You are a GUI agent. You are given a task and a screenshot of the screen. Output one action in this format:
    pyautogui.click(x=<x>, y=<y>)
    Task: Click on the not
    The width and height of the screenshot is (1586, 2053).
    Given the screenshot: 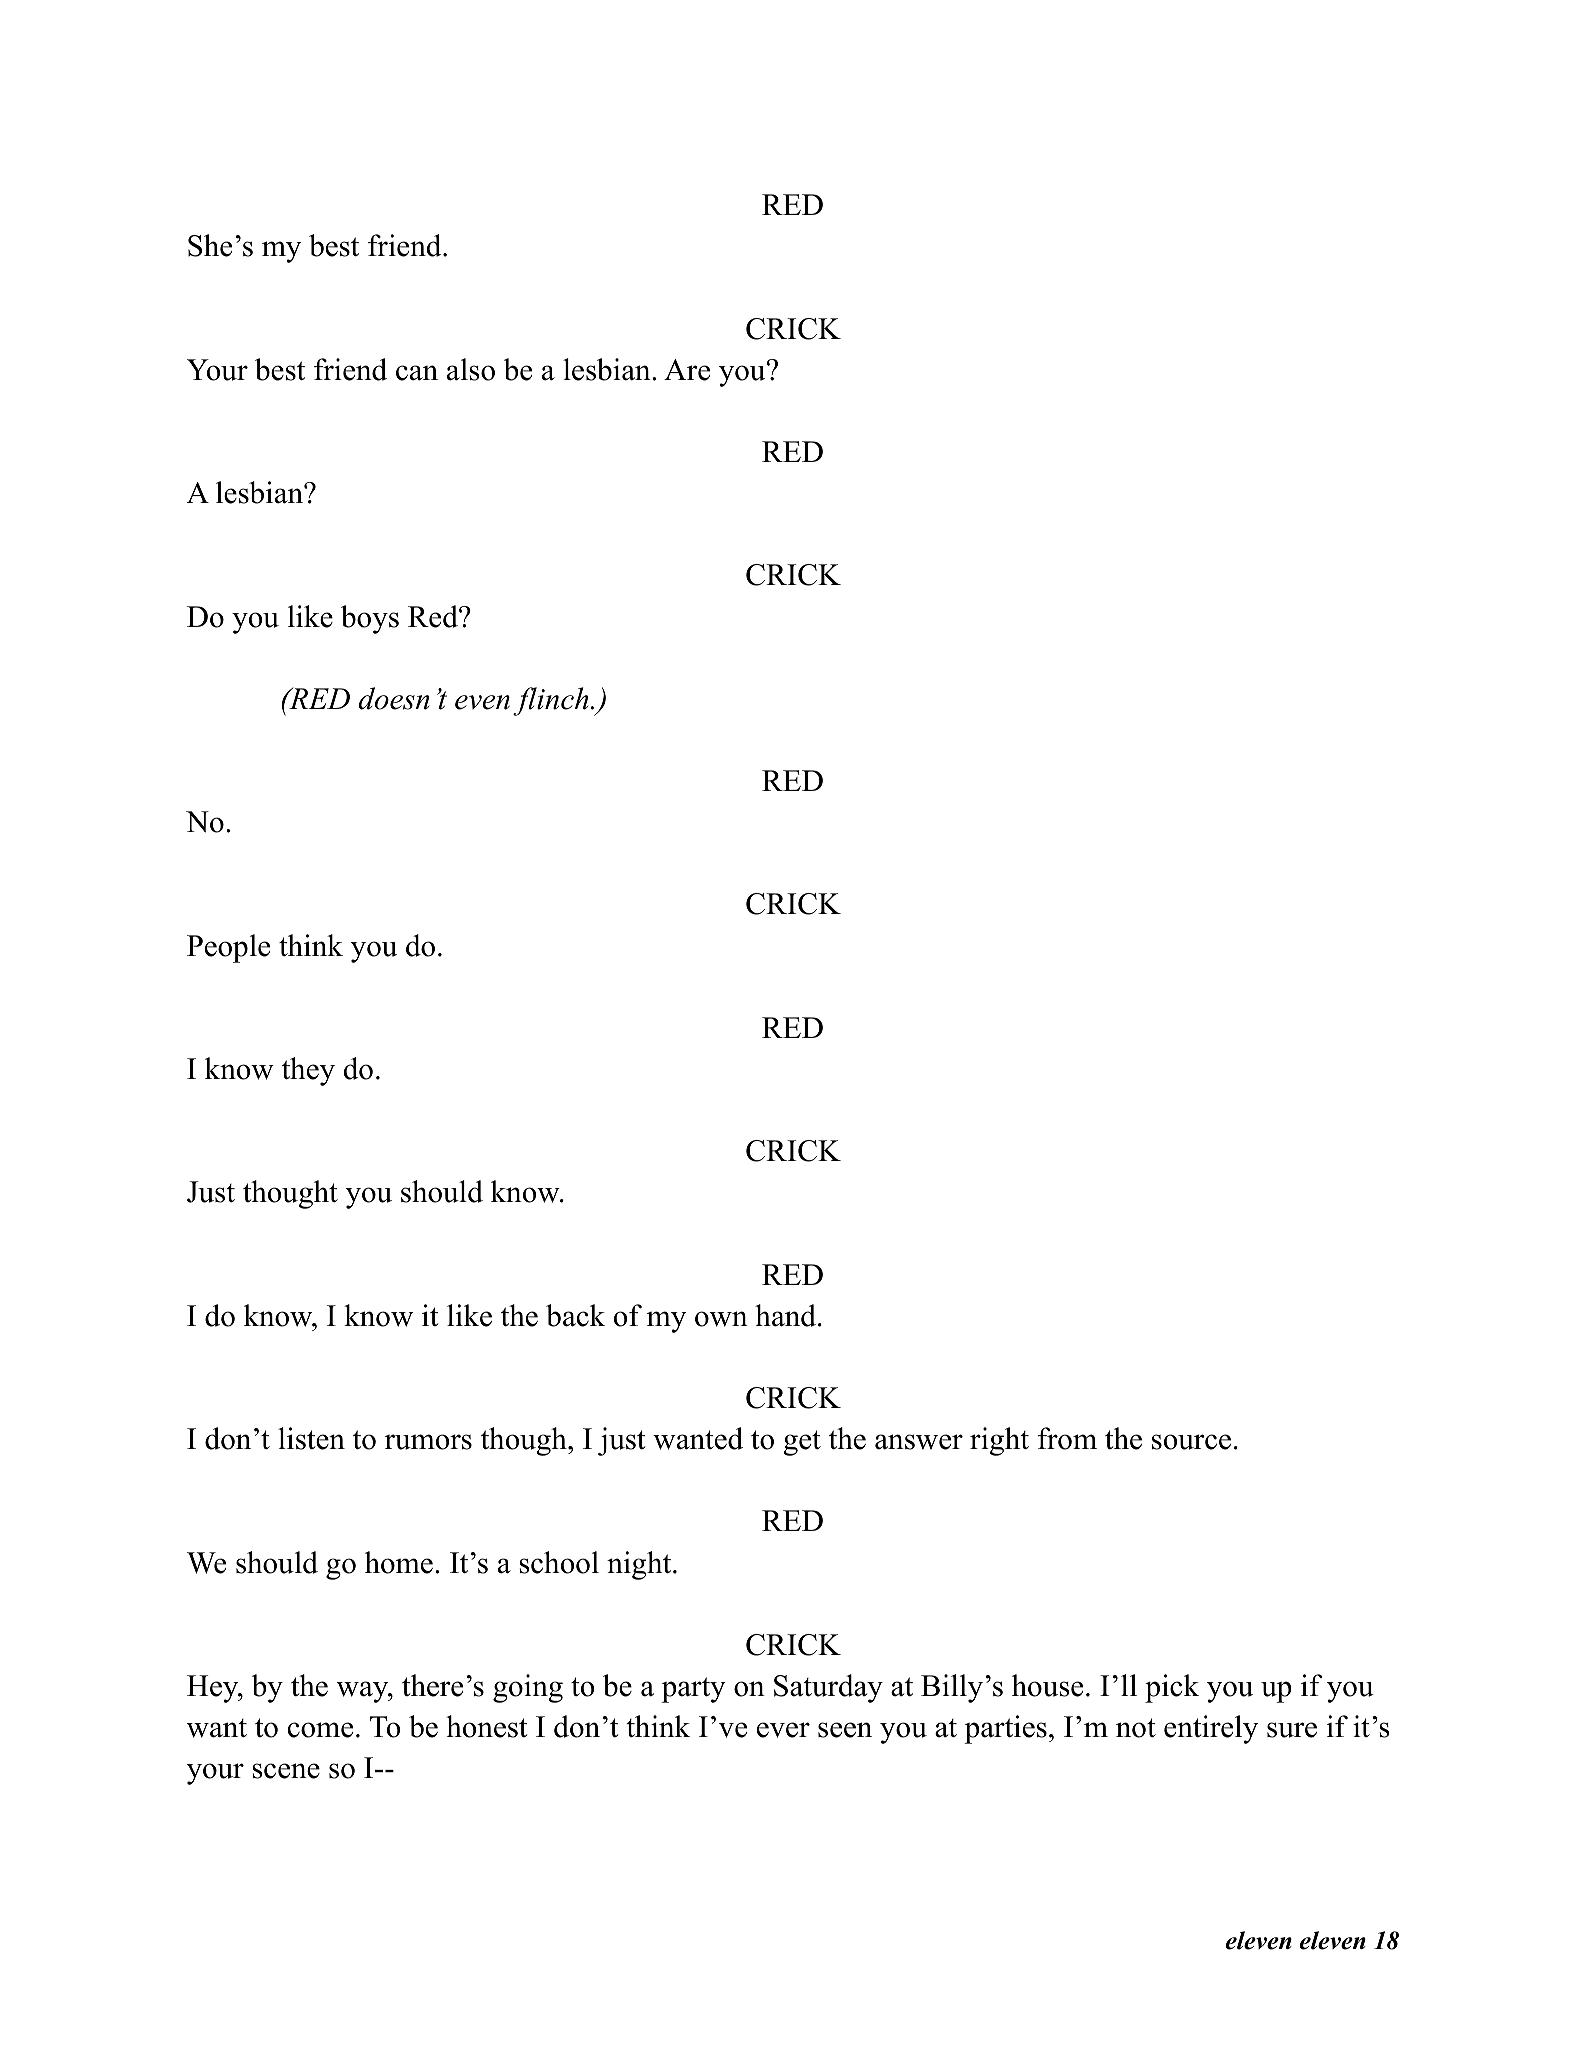 What is the action you would take?
    pyautogui.click(x=1136, y=1728)
